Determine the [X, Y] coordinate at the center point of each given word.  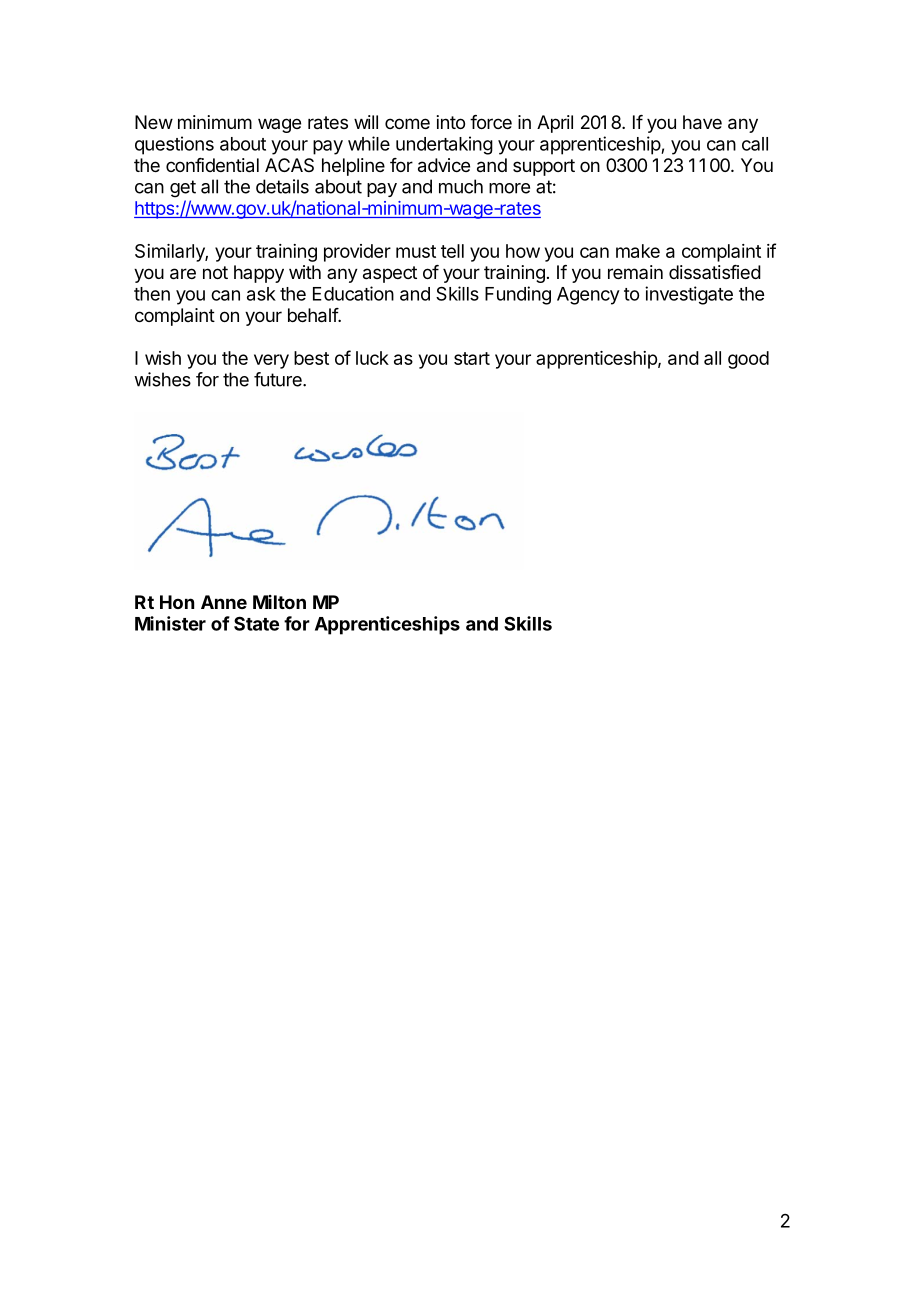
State [256, 623]
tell [452, 251]
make [638, 251]
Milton [279, 602]
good [748, 360]
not [215, 272]
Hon [177, 602]
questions [174, 145]
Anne [224, 602]
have [702, 122]
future [279, 379]
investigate [689, 295]
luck [372, 358]
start [472, 358]
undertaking [444, 145]
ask [261, 294]
